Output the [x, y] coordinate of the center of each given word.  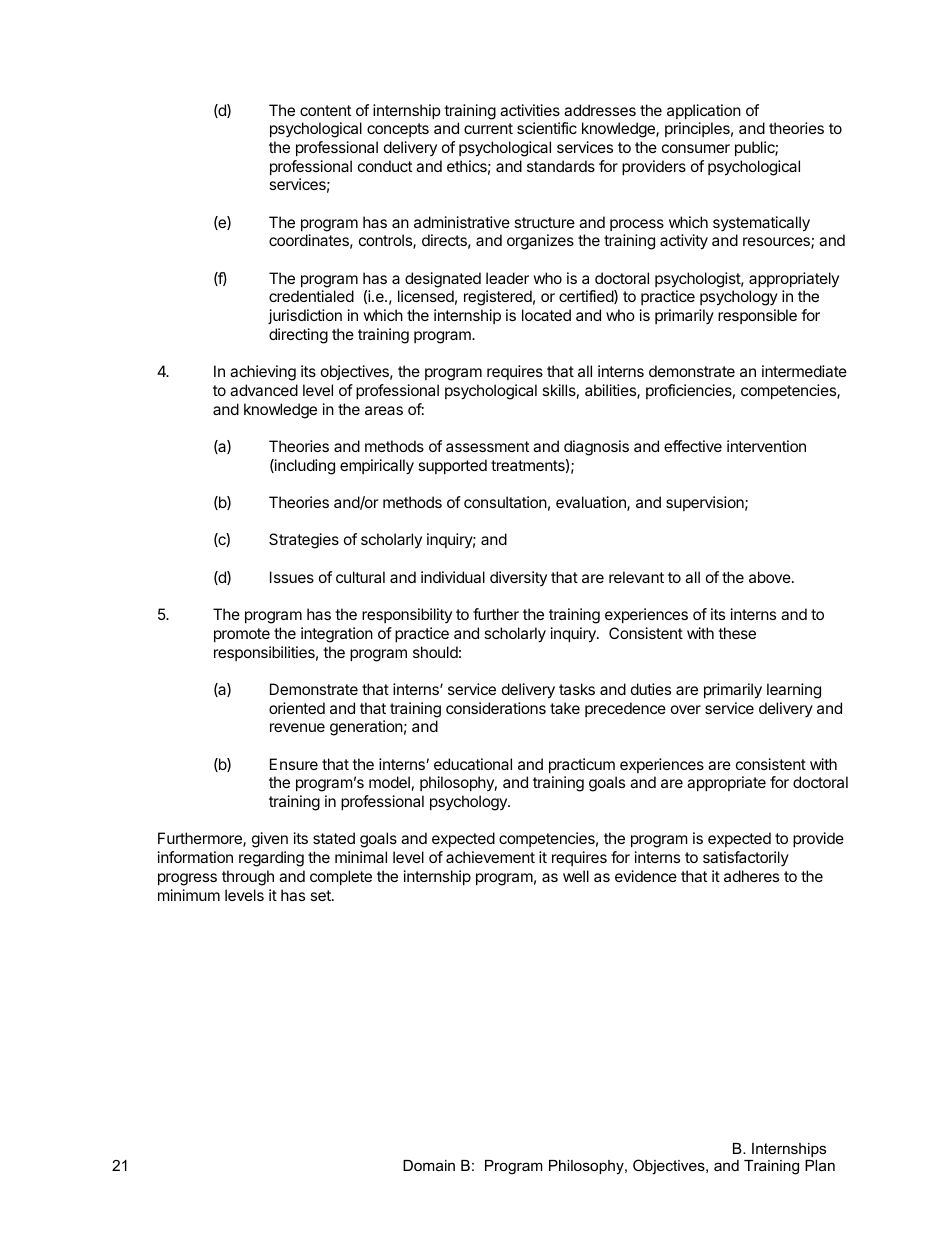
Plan [820, 1165]
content [325, 110]
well [576, 876]
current [488, 128]
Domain [429, 1165]
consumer [696, 148]
